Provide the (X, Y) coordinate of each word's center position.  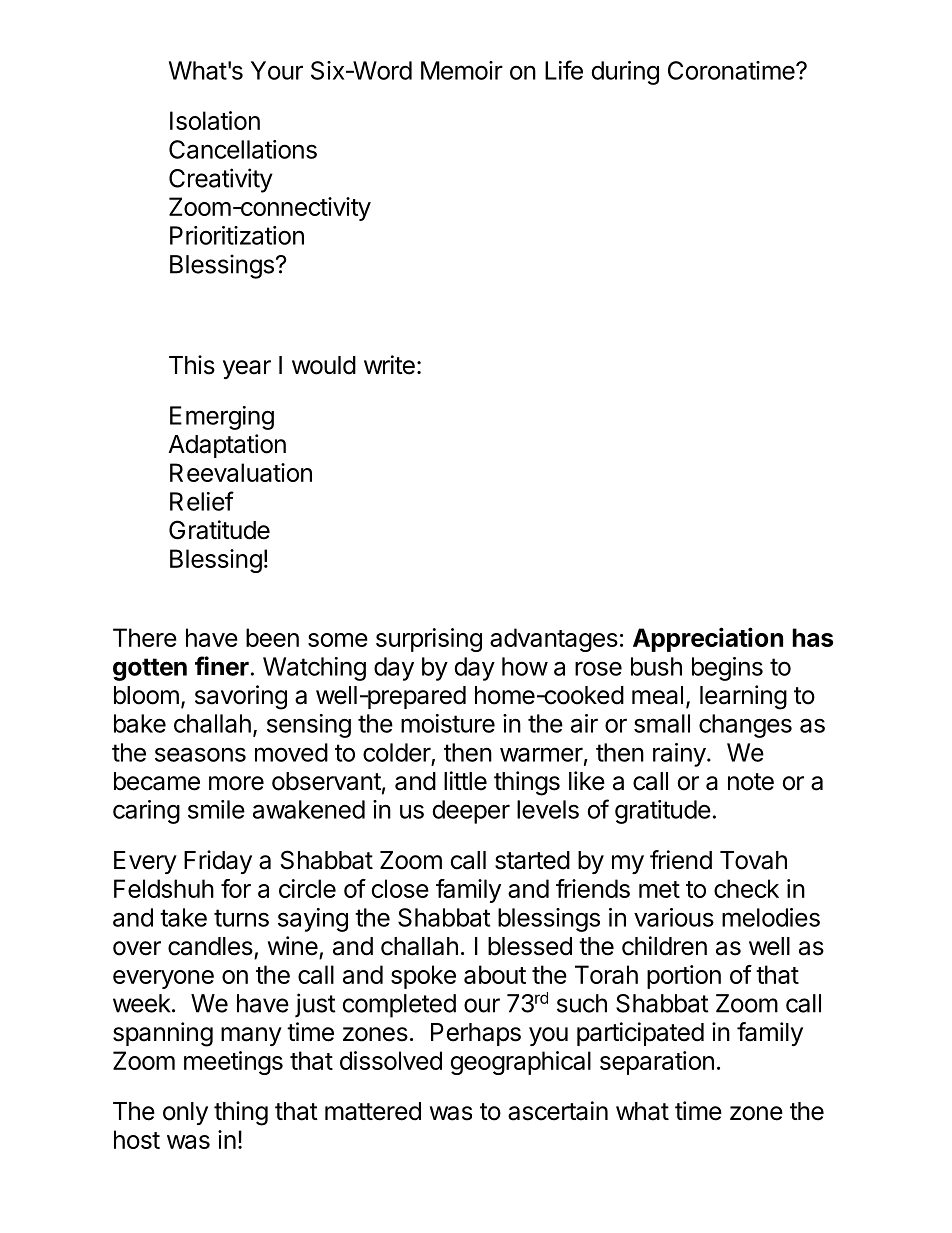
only (185, 1113)
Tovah (753, 860)
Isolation (215, 120)
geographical (521, 1063)
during (625, 73)
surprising (429, 640)
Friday (218, 862)
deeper (471, 812)
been (272, 637)
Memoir (462, 70)
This (192, 365)
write (389, 365)
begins (727, 669)
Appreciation (708, 639)
